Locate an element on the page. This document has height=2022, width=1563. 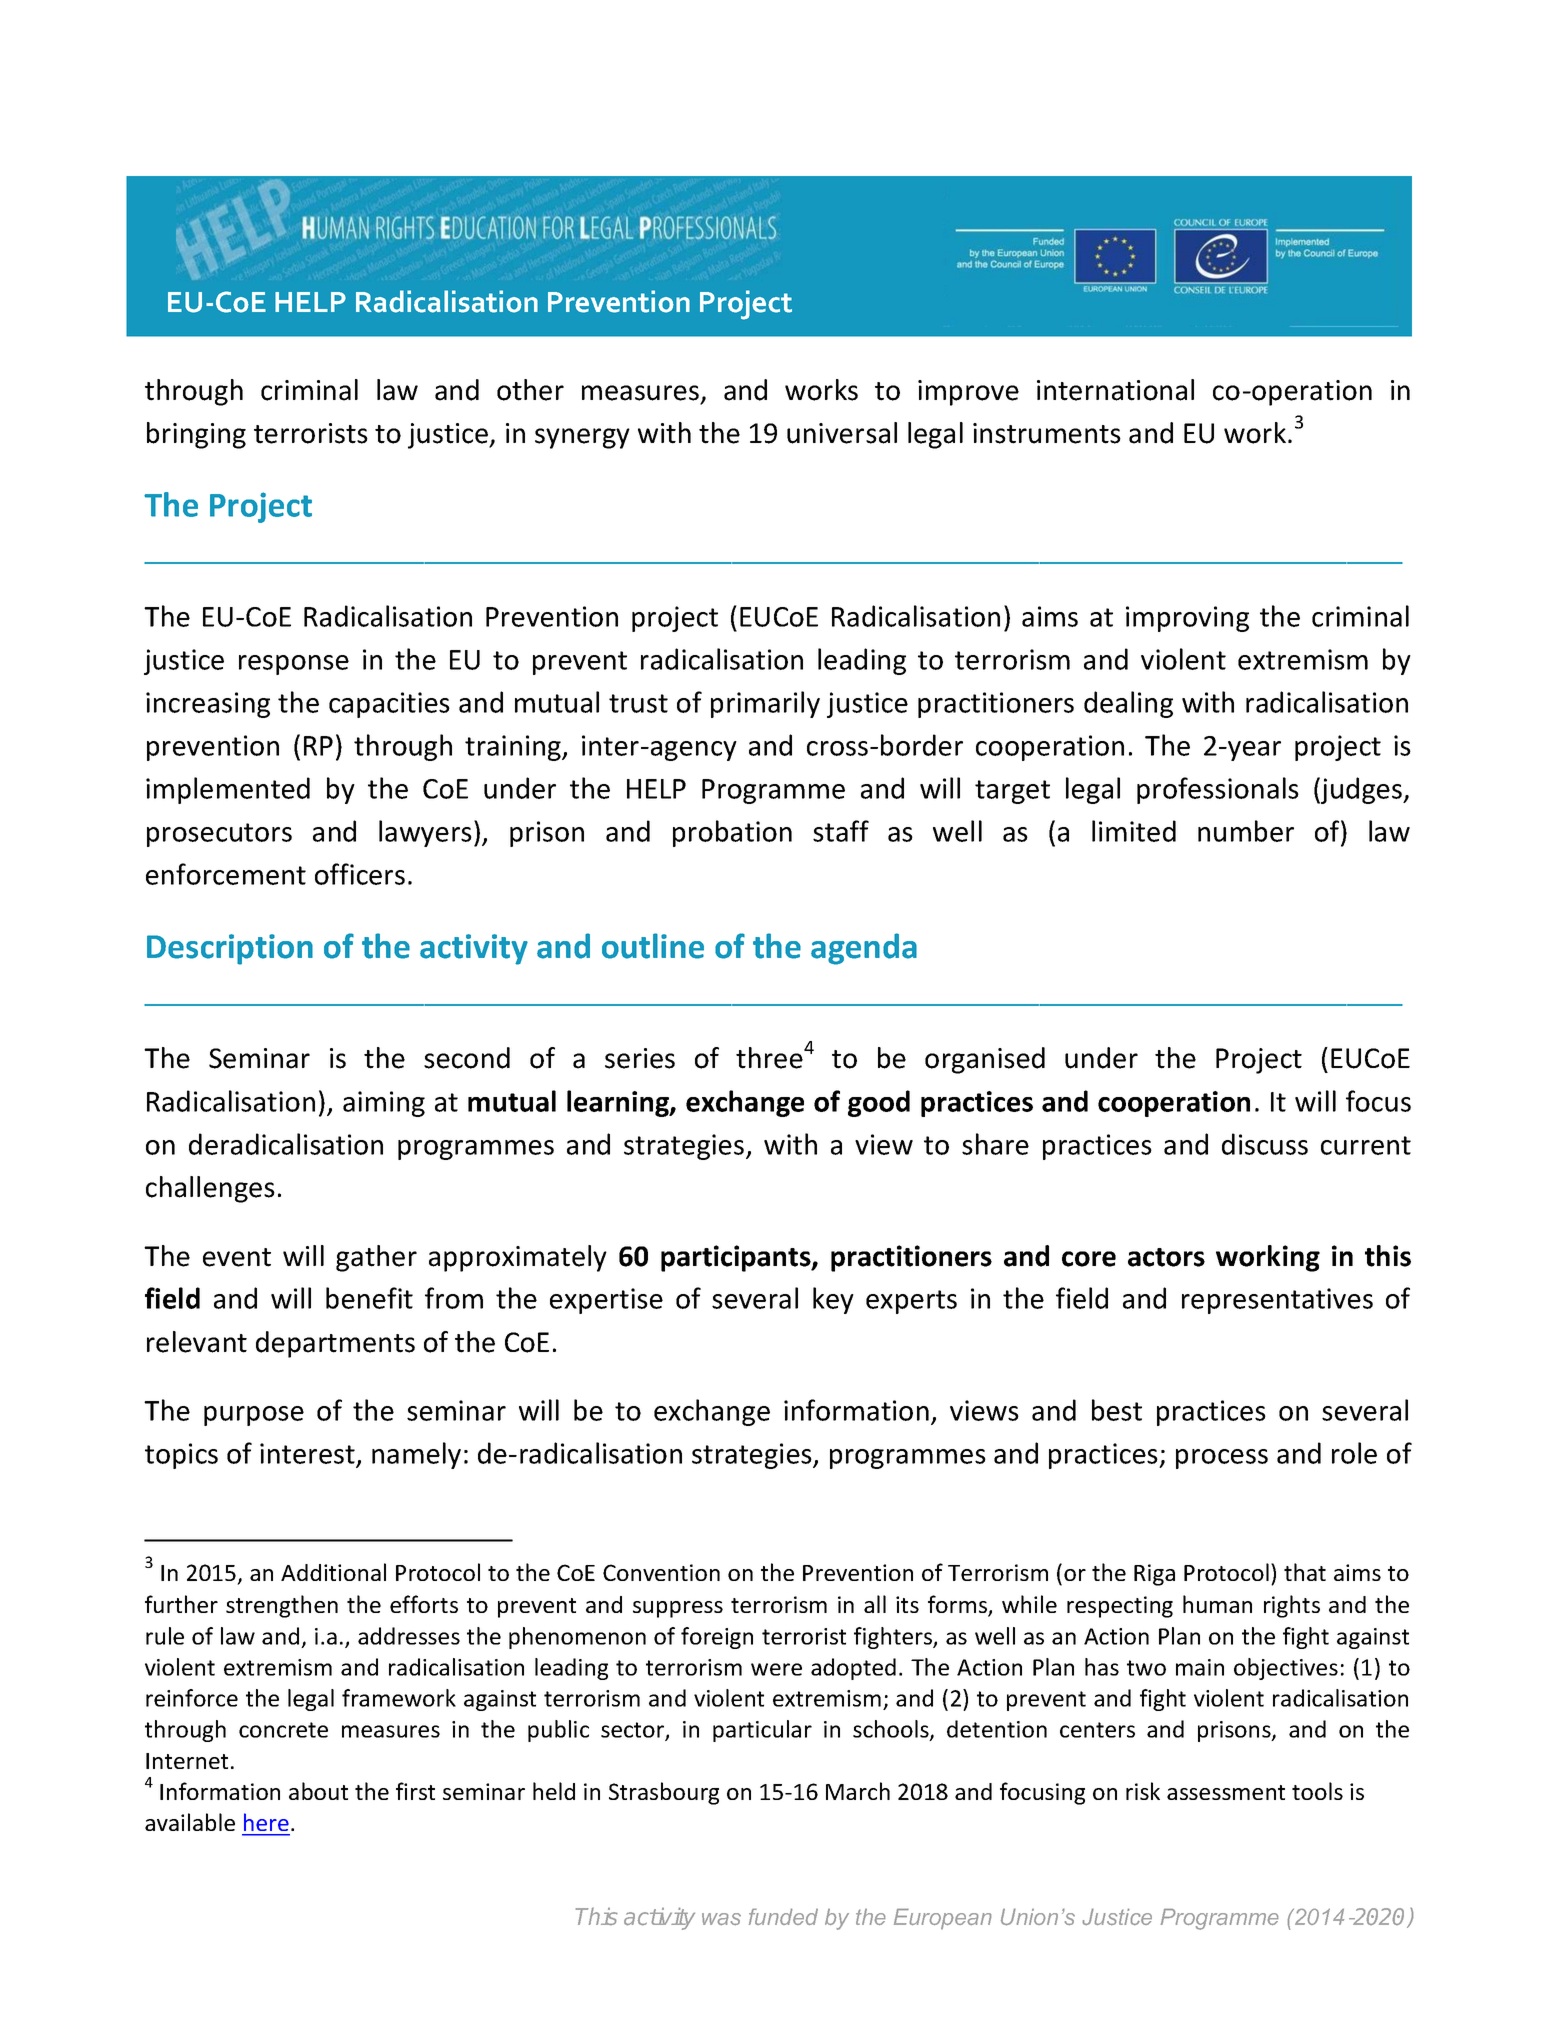
instruments is located at coordinates (1047, 433).
